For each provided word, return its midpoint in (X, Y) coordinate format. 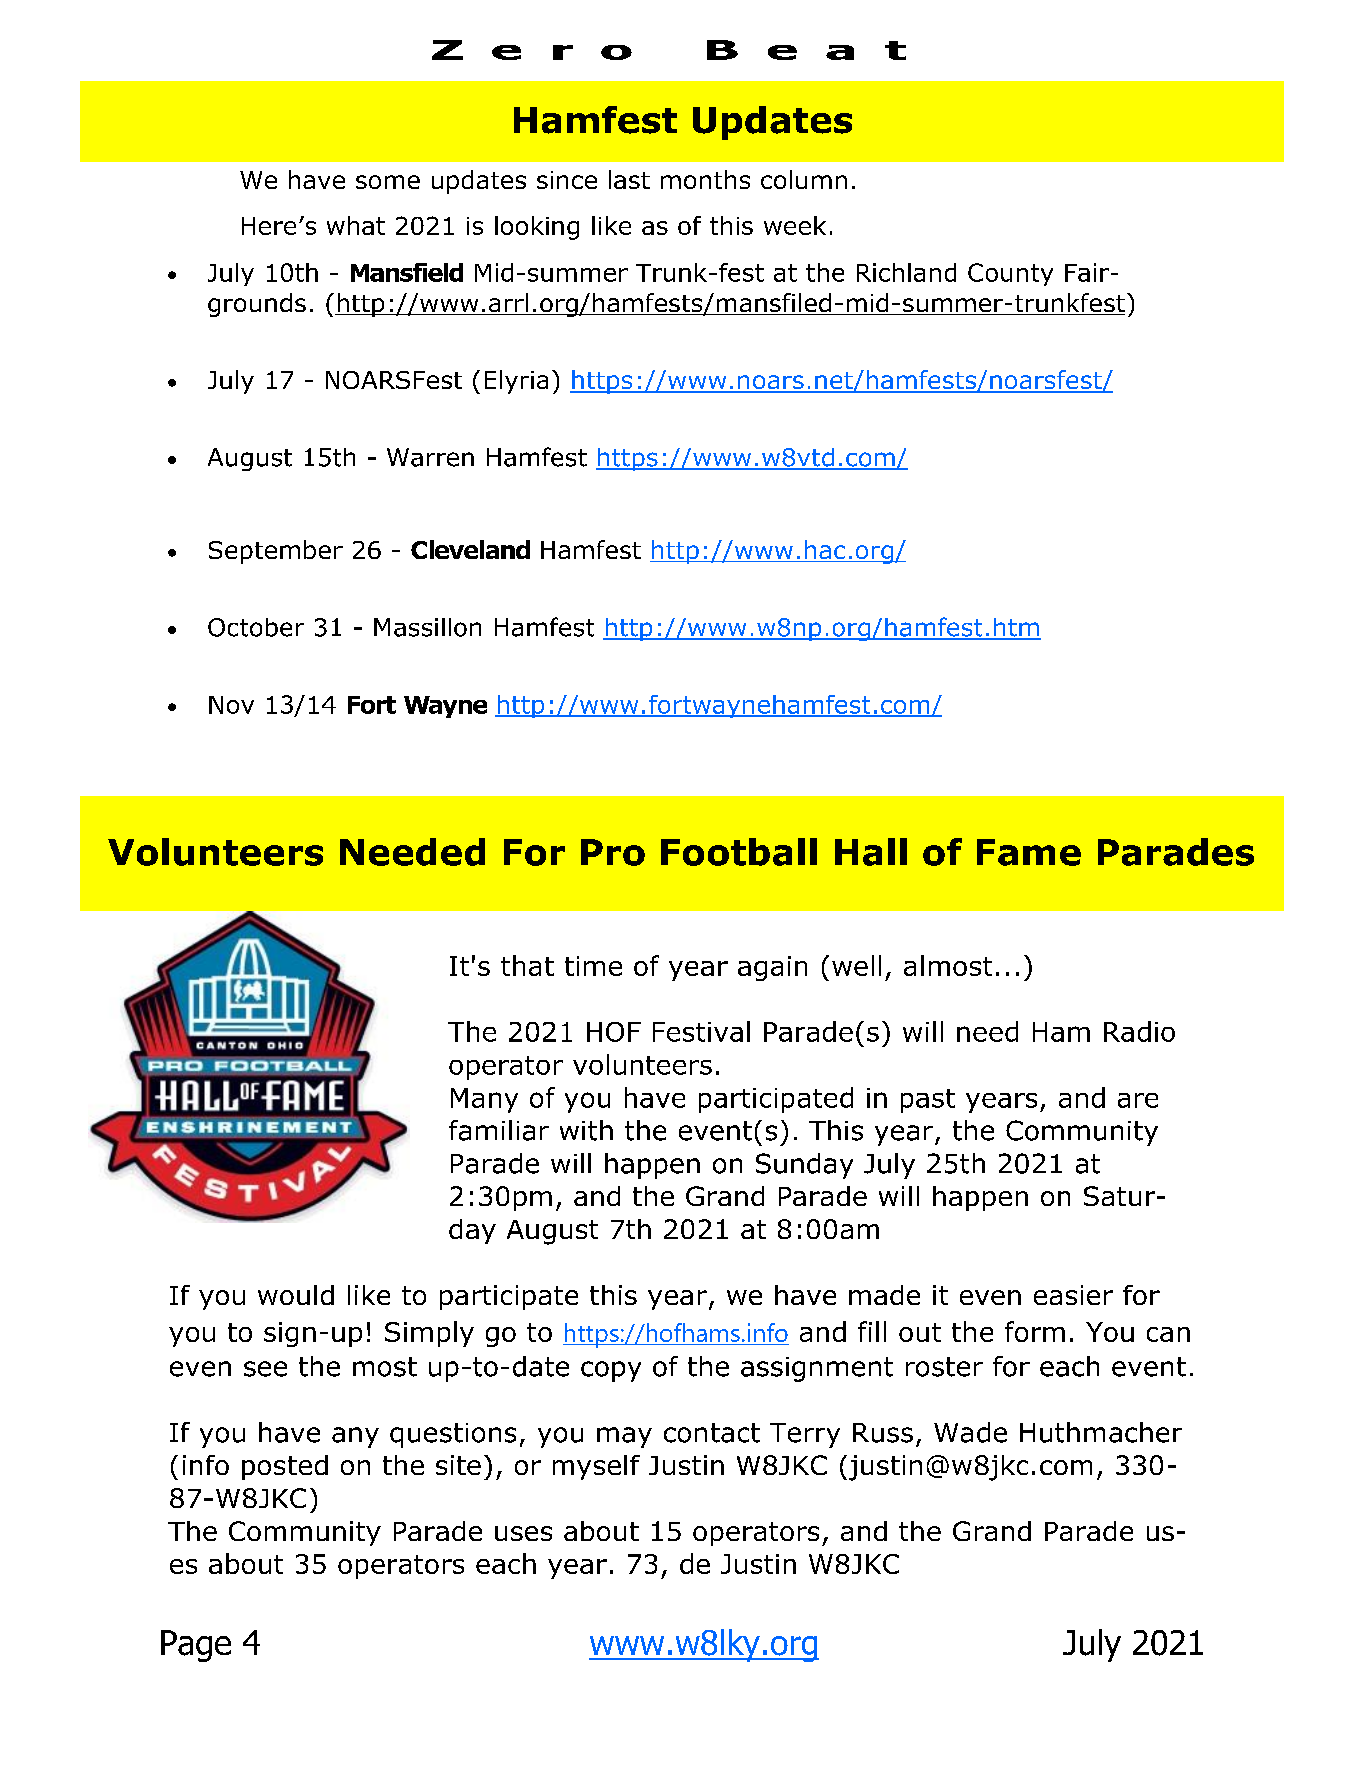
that (527, 965)
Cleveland (470, 549)
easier (1073, 1295)
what (356, 225)
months (705, 179)
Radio (1139, 1031)
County (1010, 274)
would (296, 1295)
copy (611, 1371)
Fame (1029, 852)
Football (739, 852)
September (276, 552)
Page (196, 1646)
